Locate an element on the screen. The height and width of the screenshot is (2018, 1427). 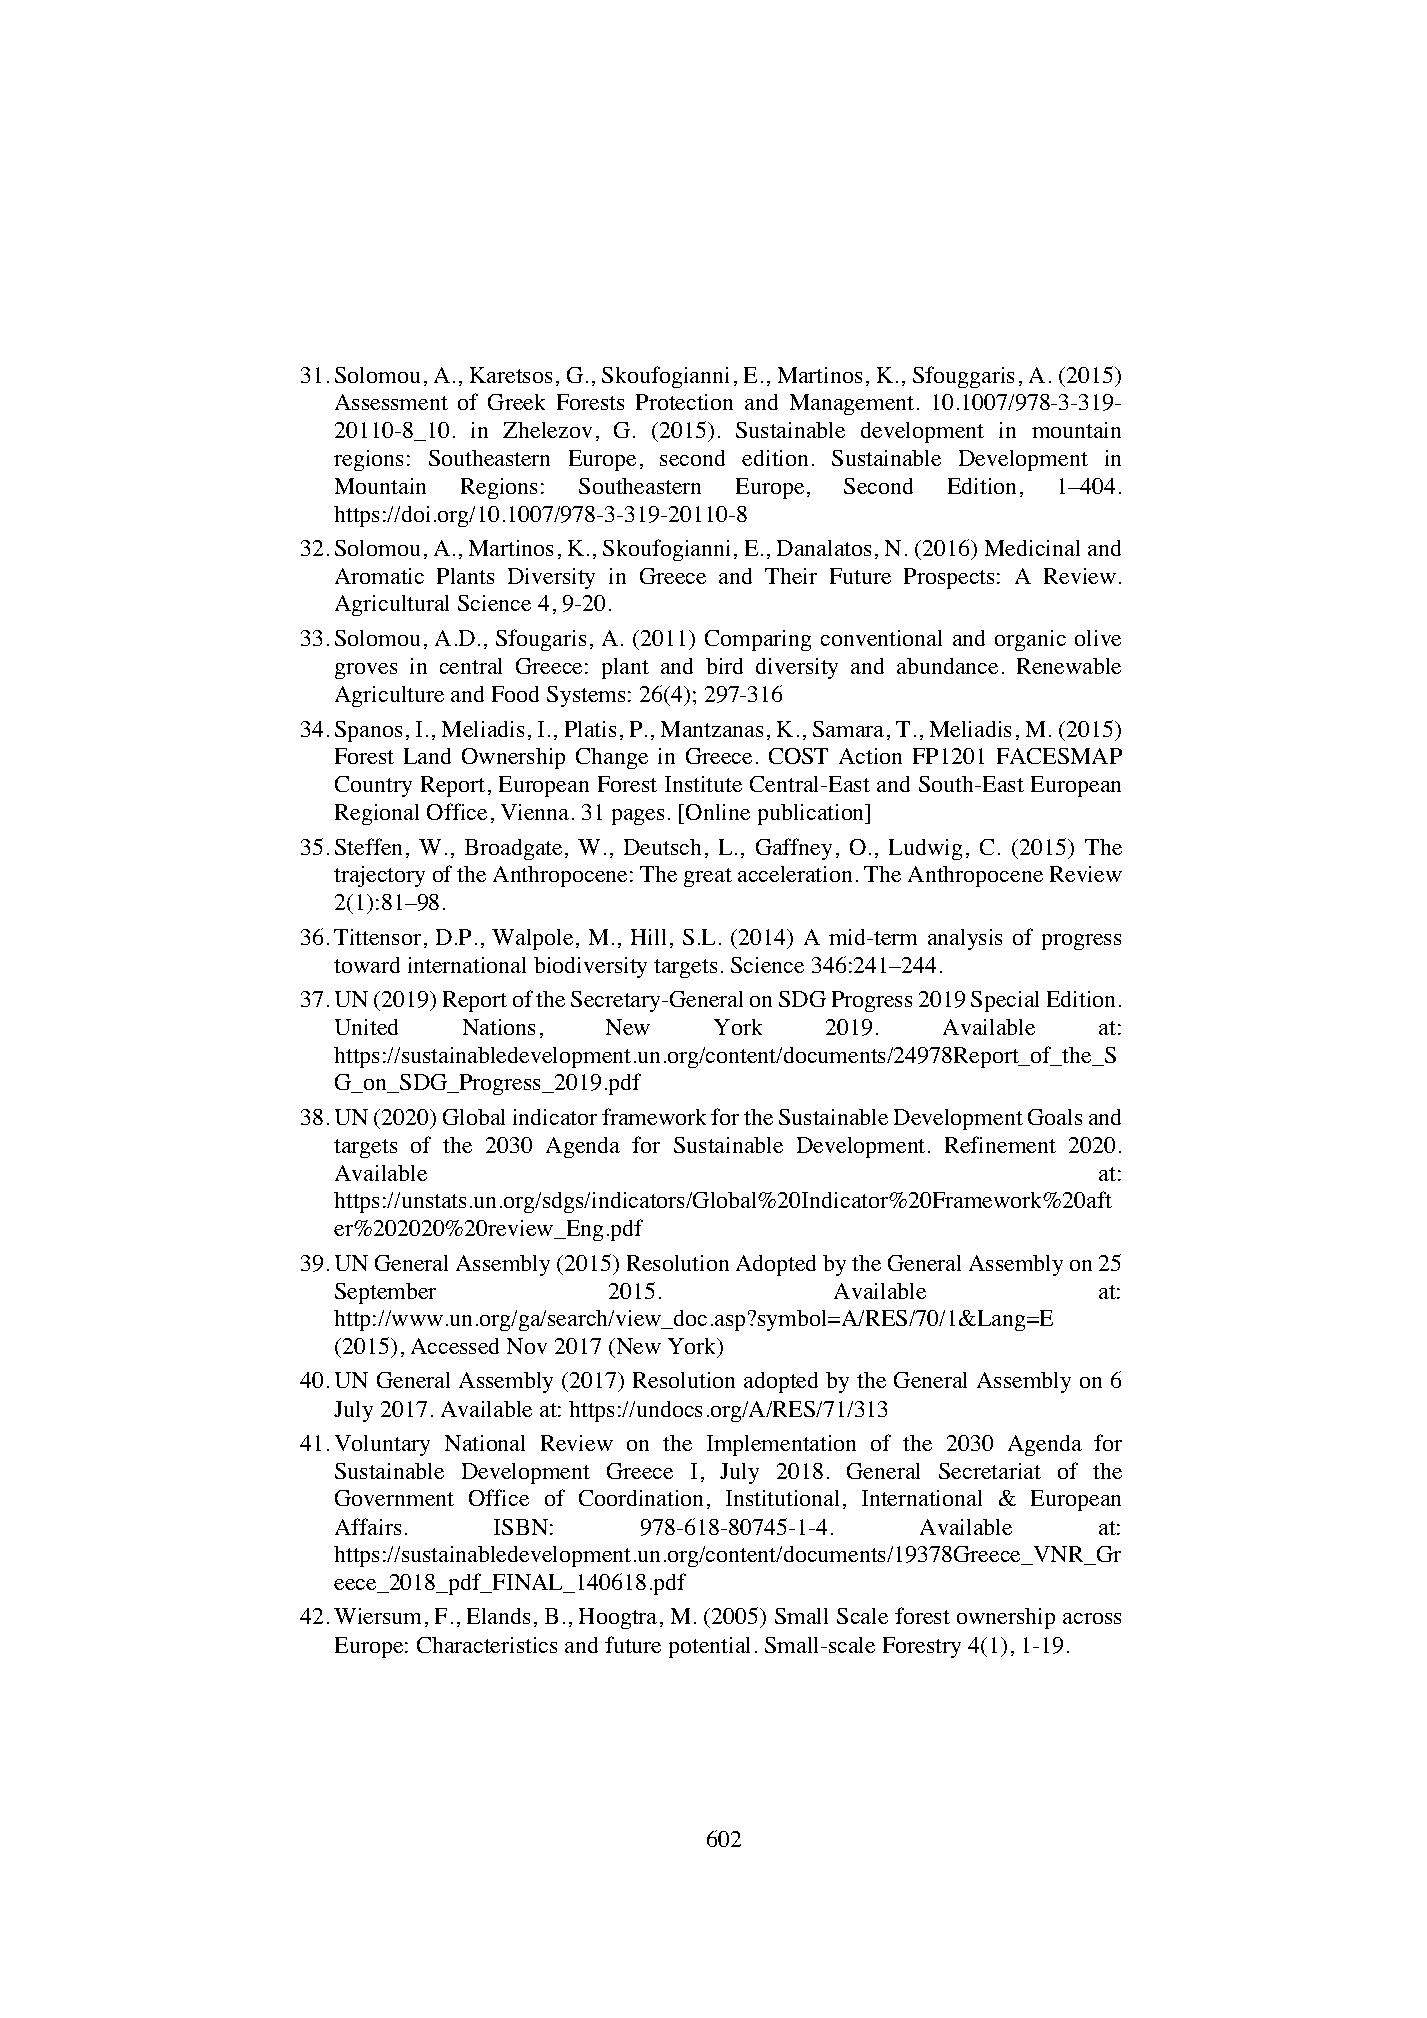
Hill is located at coordinates (648, 937).
